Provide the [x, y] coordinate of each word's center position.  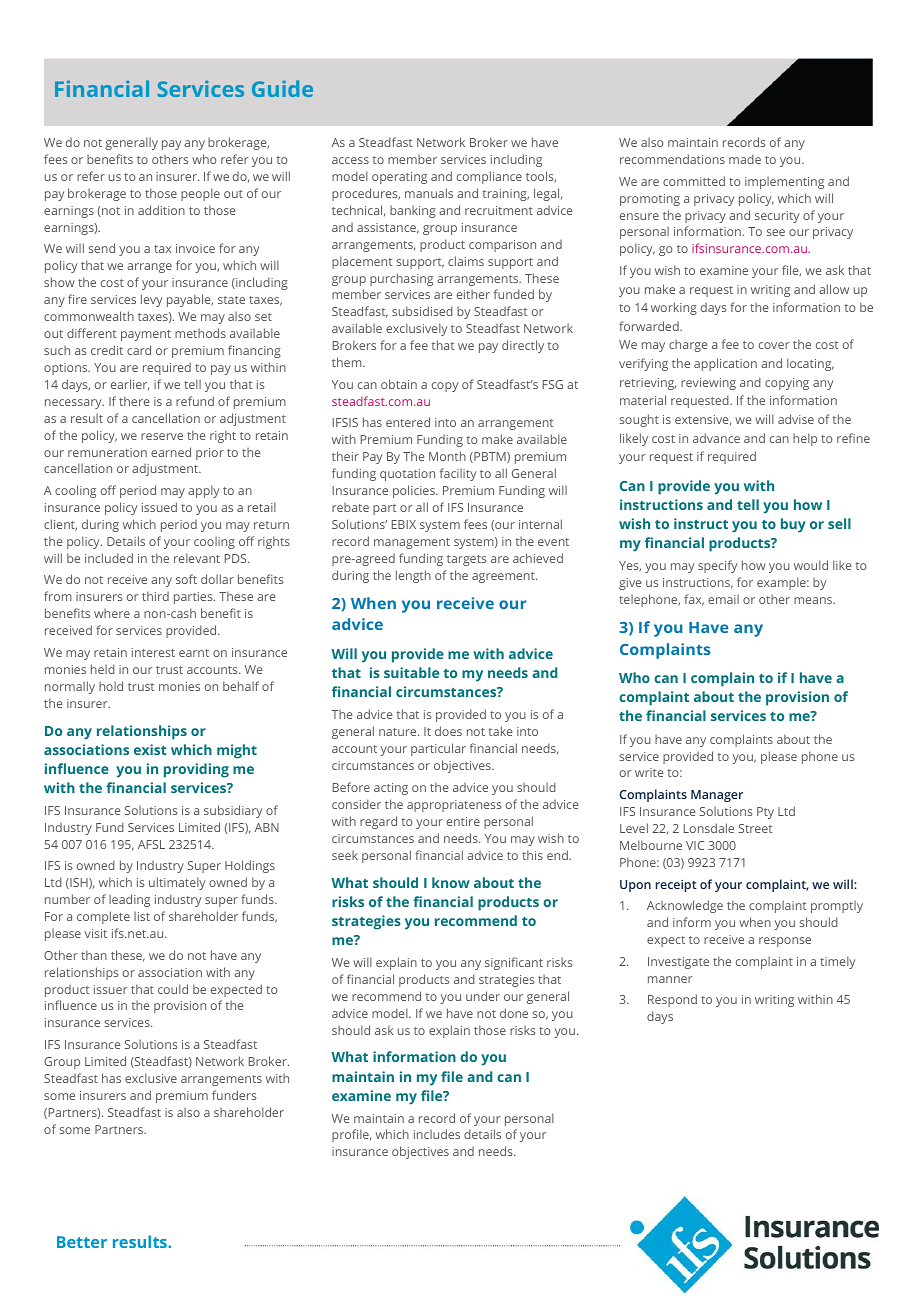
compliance [489, 177]
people [200, 194]
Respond [672, 1000]
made [745, 159]
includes [437, 1134]
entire [463, 821]
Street [756, 828]
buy [793, 525]
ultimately [177, 883]
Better [82, 1242]
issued [159, 507]
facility [458, 474]
